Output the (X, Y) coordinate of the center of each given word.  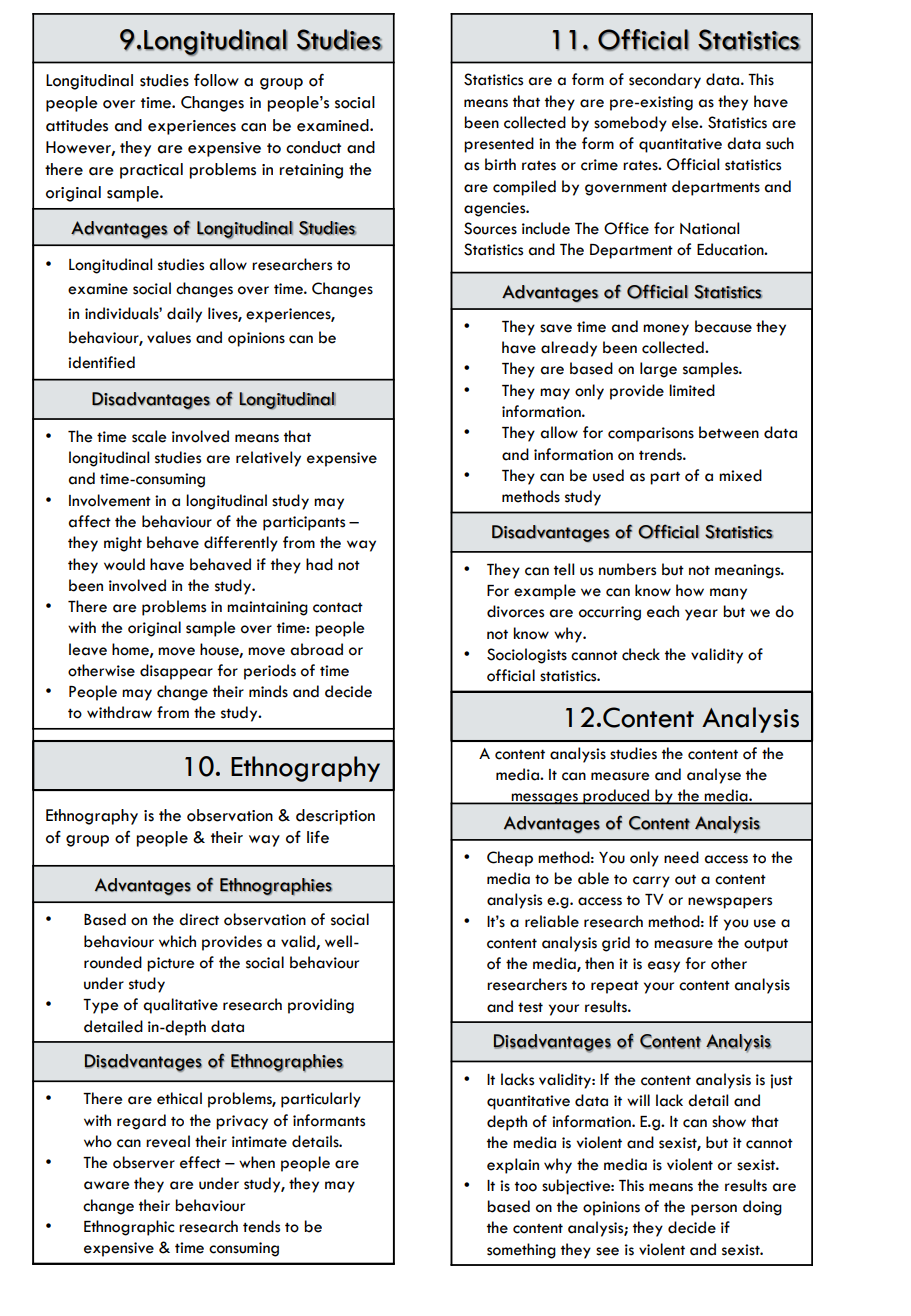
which (177, 941)
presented (499, 145)
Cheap (510, 859)
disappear (176, 672)
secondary (665, 81)
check (641, 654)
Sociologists (527, 656)
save (556, 328)
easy (664, 967)
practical (151, 171)
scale (149, 436)
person (714, 1210)
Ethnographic (129, 1228)
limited (692, 390)
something (521, 1251)
